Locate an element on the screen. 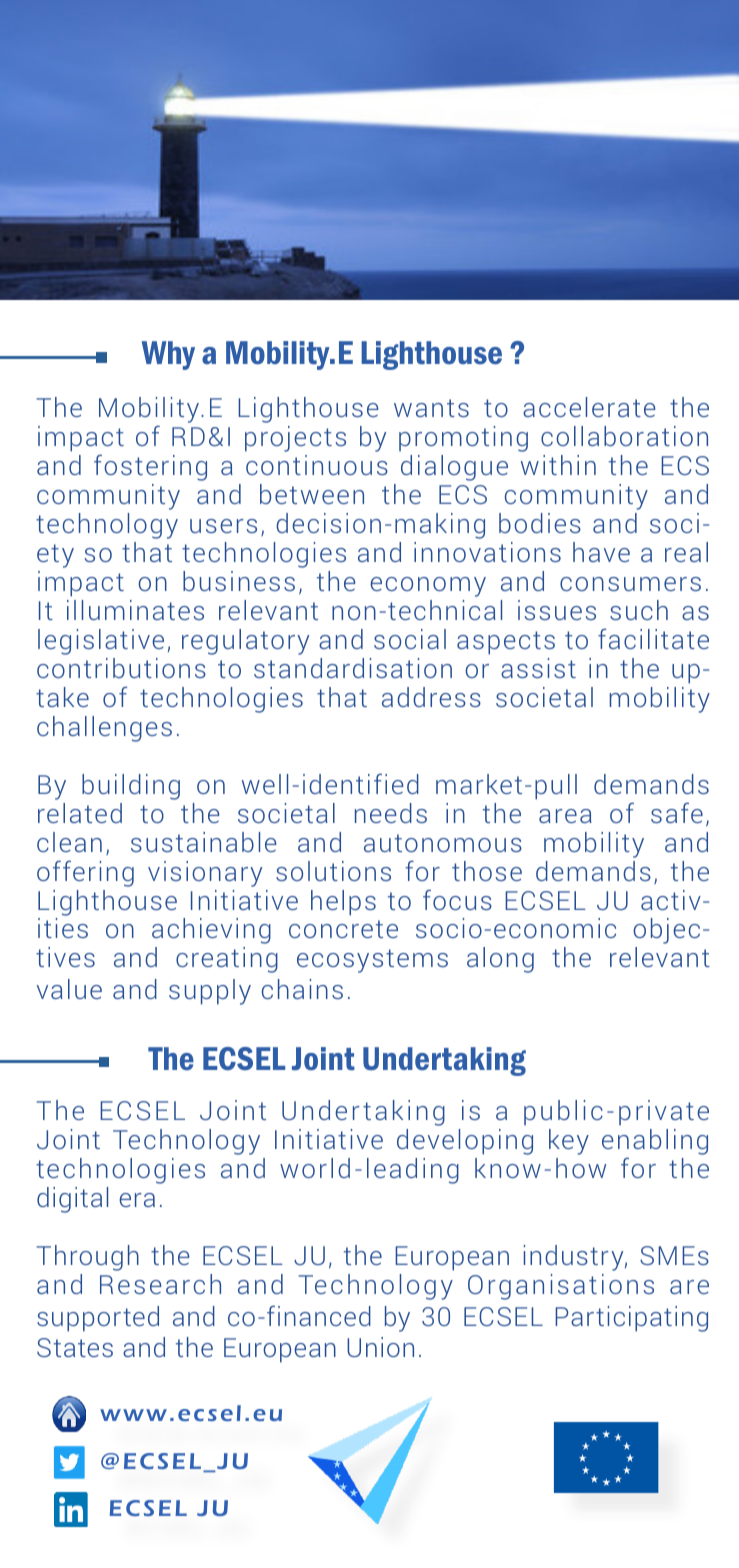 The height and width of the screenshot is (1568, 739). Research is located at coordinates (160, 1284).
